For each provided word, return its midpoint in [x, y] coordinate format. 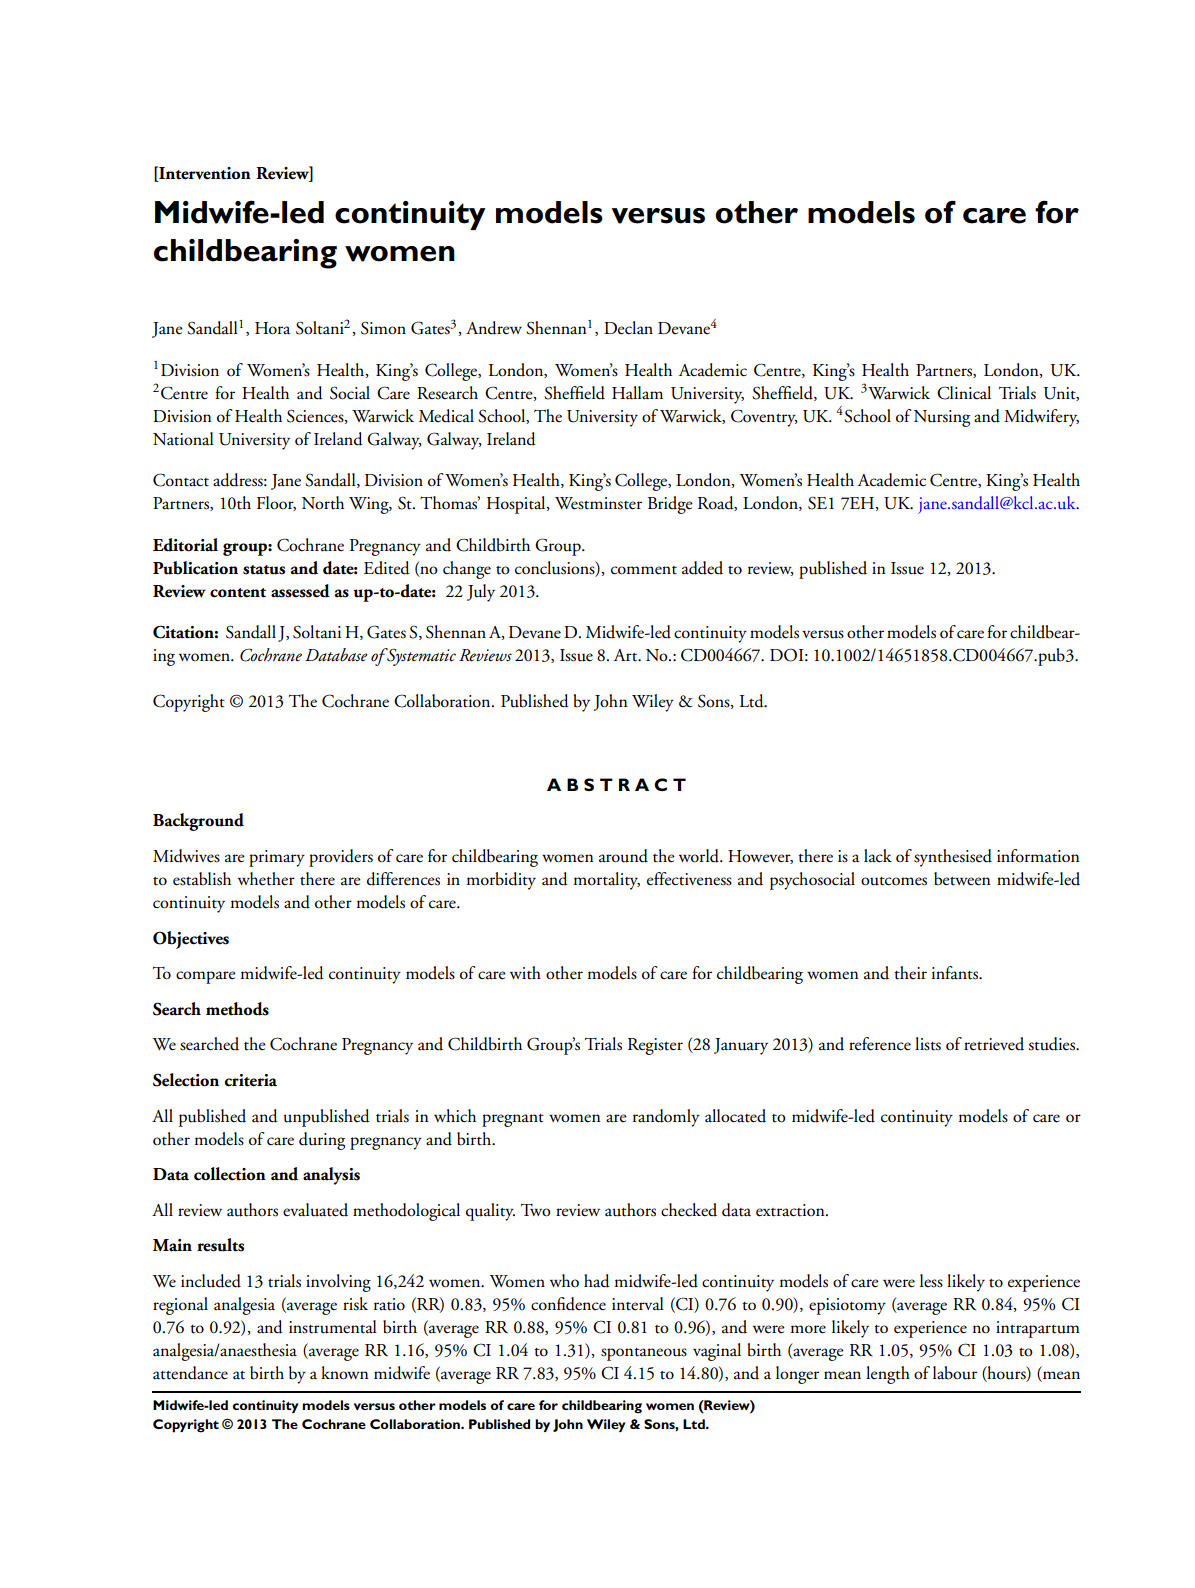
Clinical [964, 393]
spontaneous [644, 1354]
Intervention [204, 173]
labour [955, 1373]
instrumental [333, 1327]
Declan [628, 328]
